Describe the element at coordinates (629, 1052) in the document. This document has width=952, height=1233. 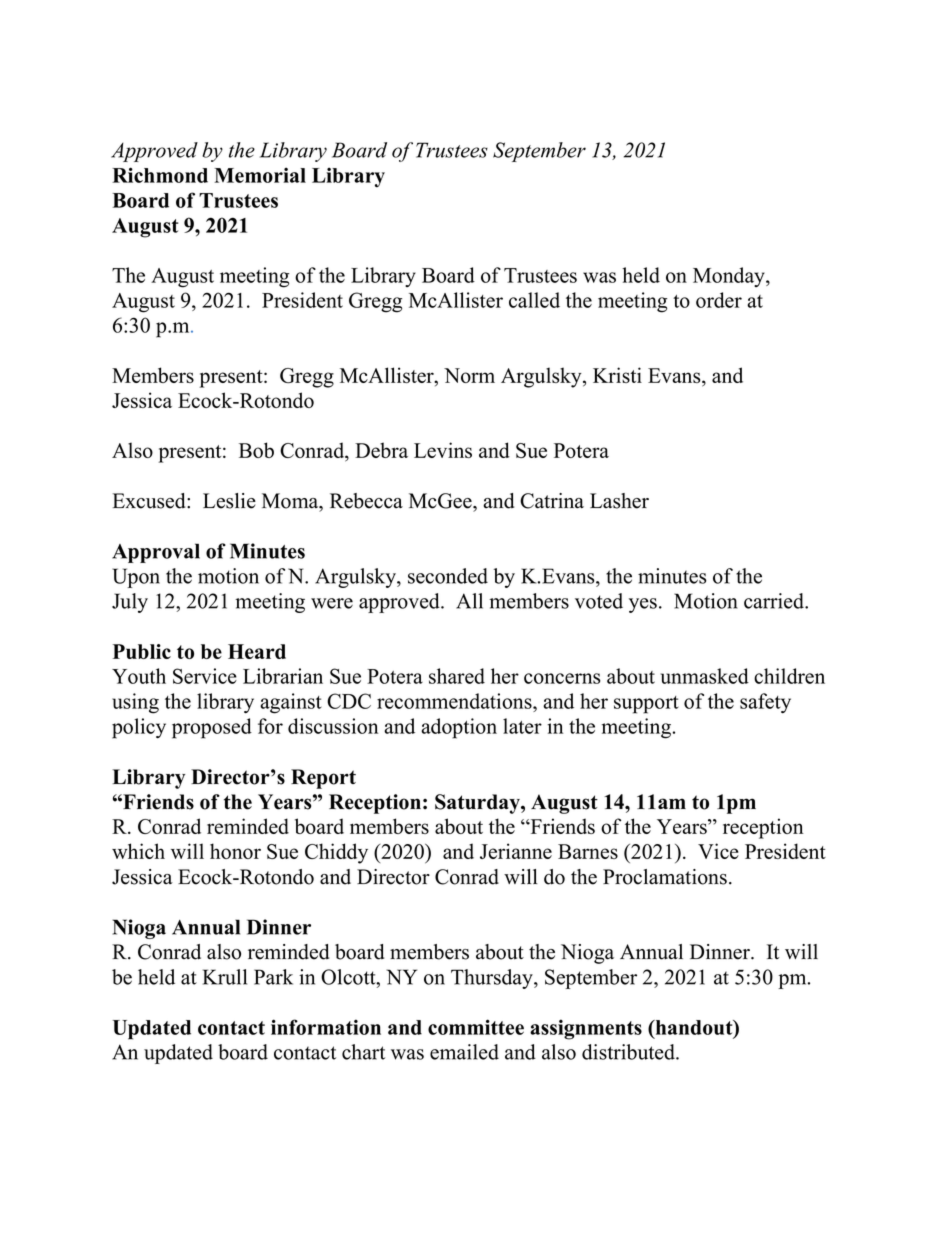
I see `distributed` at that location.
